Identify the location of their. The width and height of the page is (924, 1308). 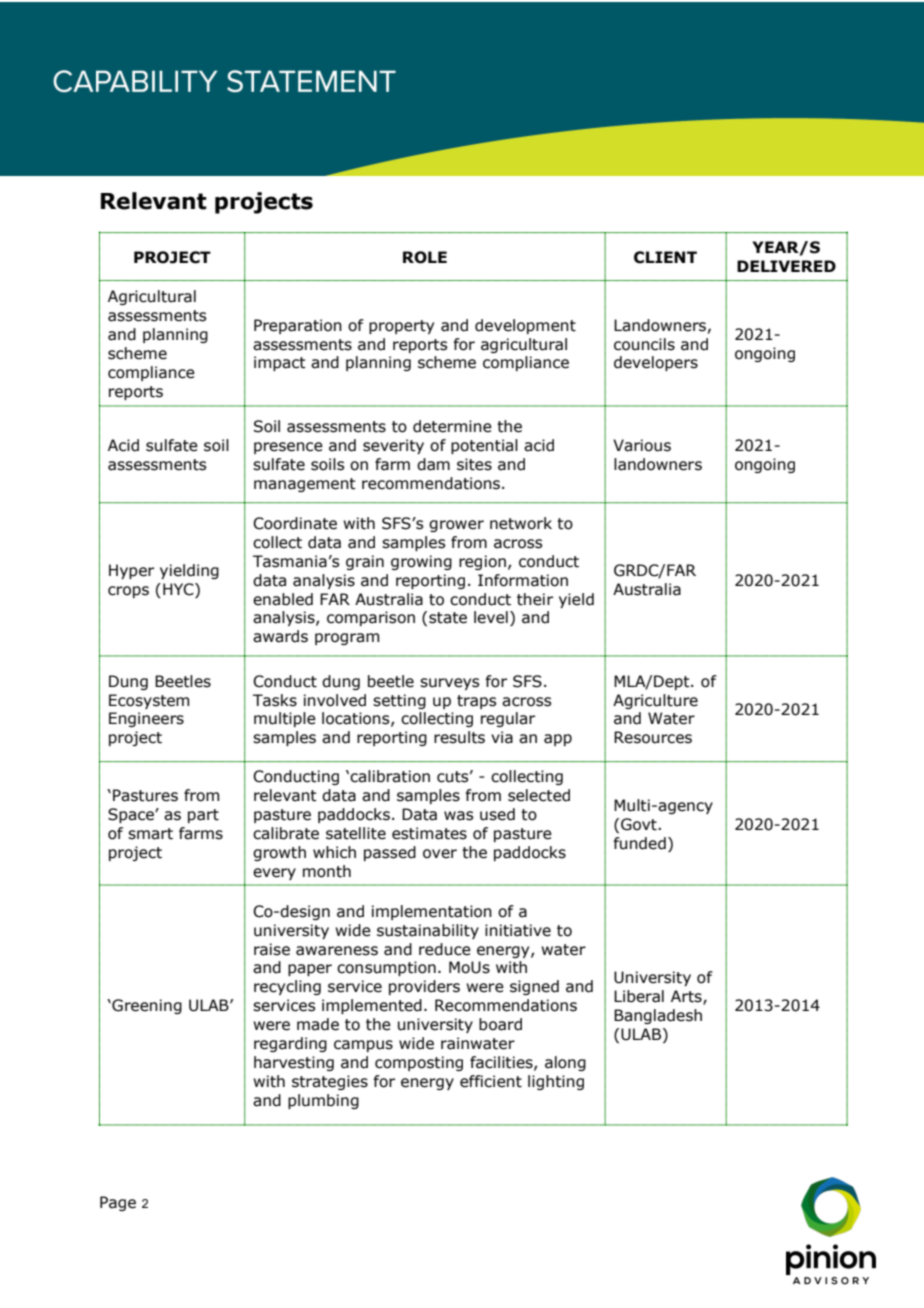
(535, 599).
